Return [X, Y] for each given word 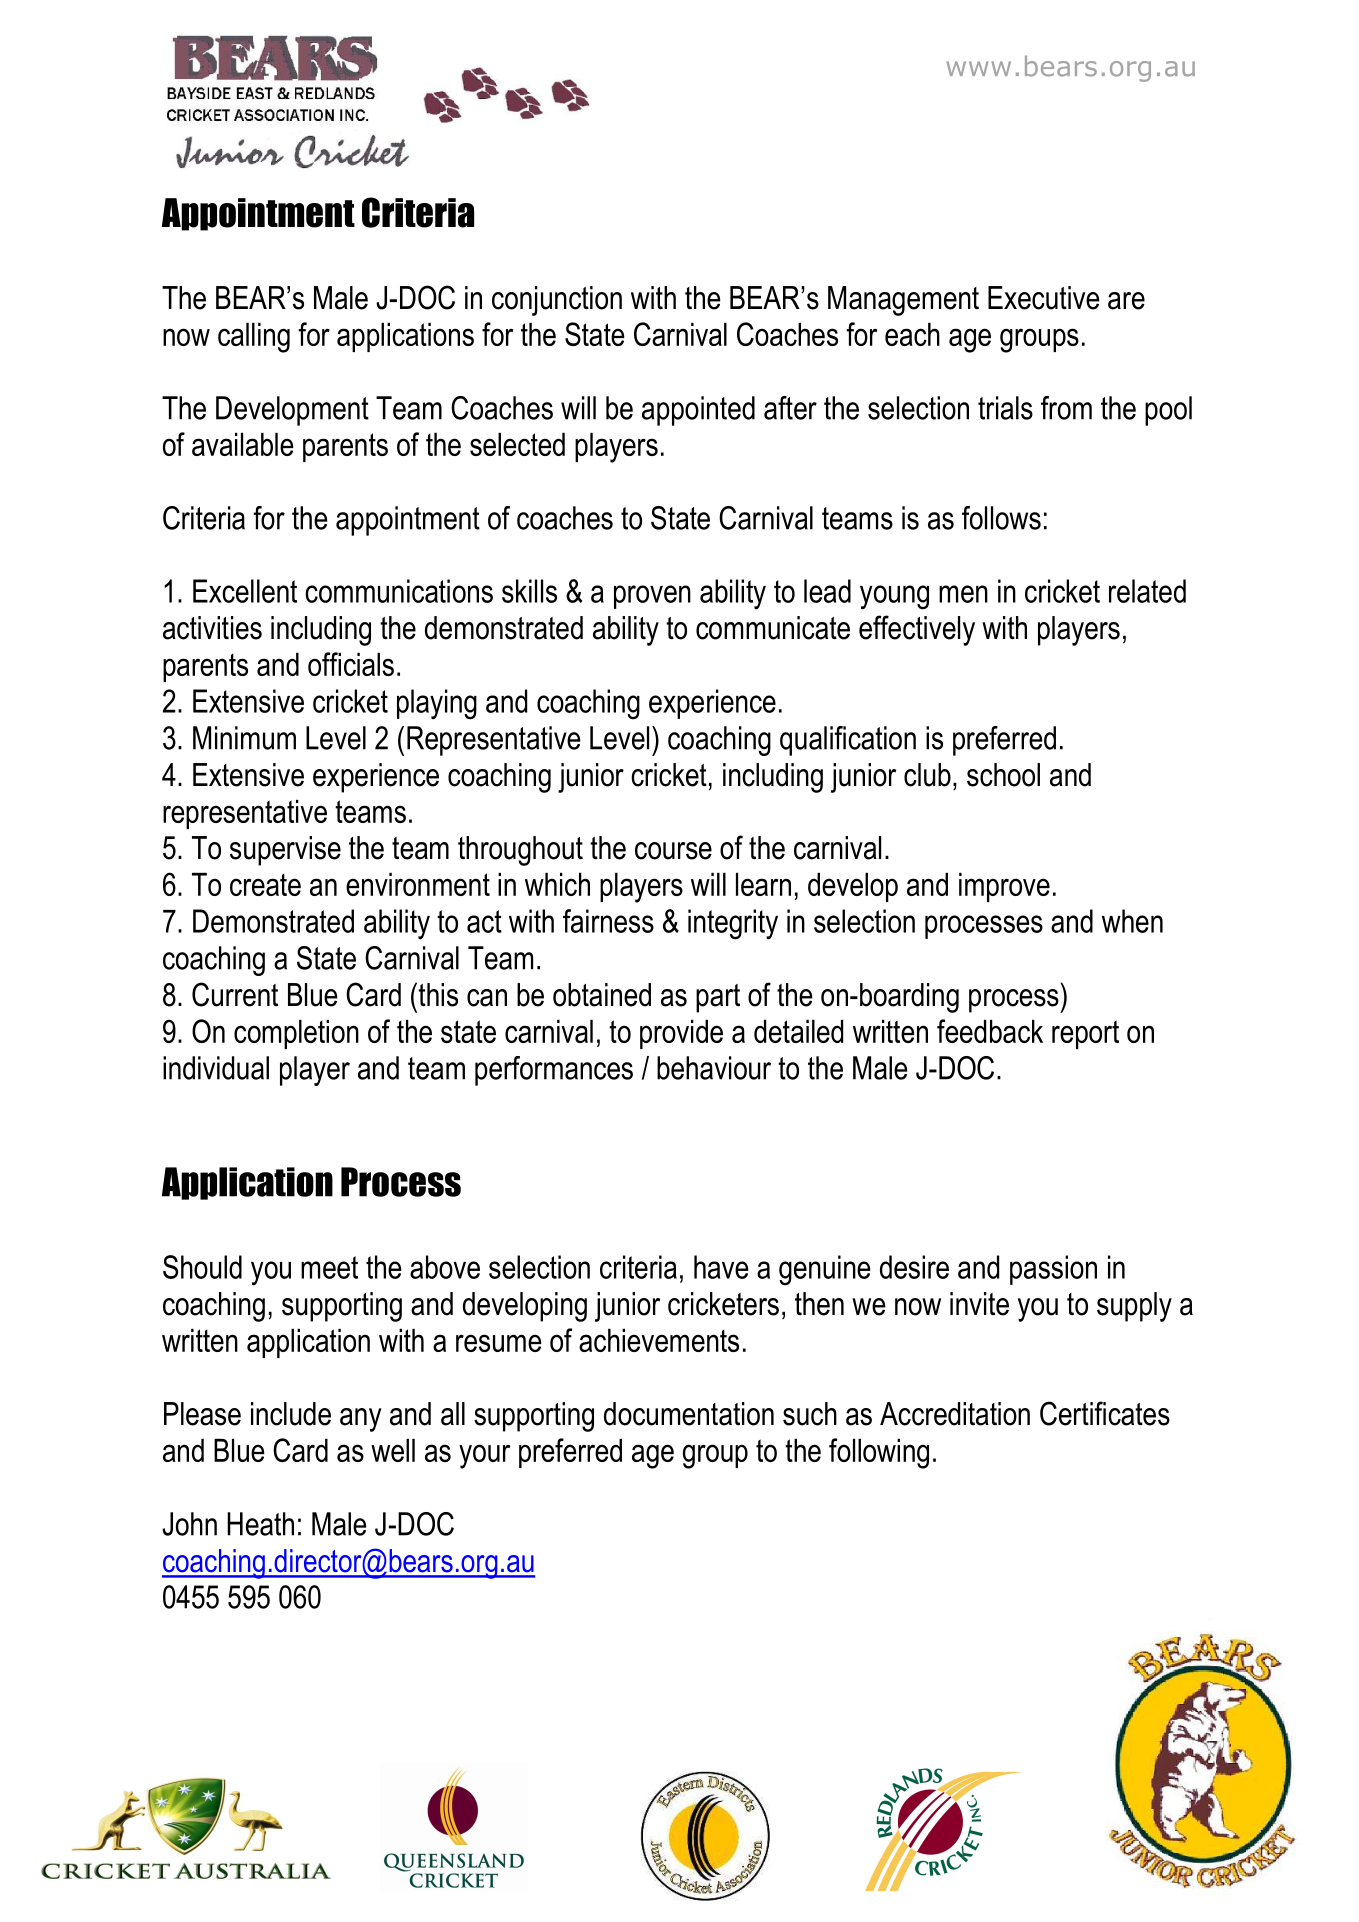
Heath [260, 1524]
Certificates [1105, 1413]
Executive [1044, 298]
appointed [698, 411]
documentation [689, 1414]
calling [254, 338]
